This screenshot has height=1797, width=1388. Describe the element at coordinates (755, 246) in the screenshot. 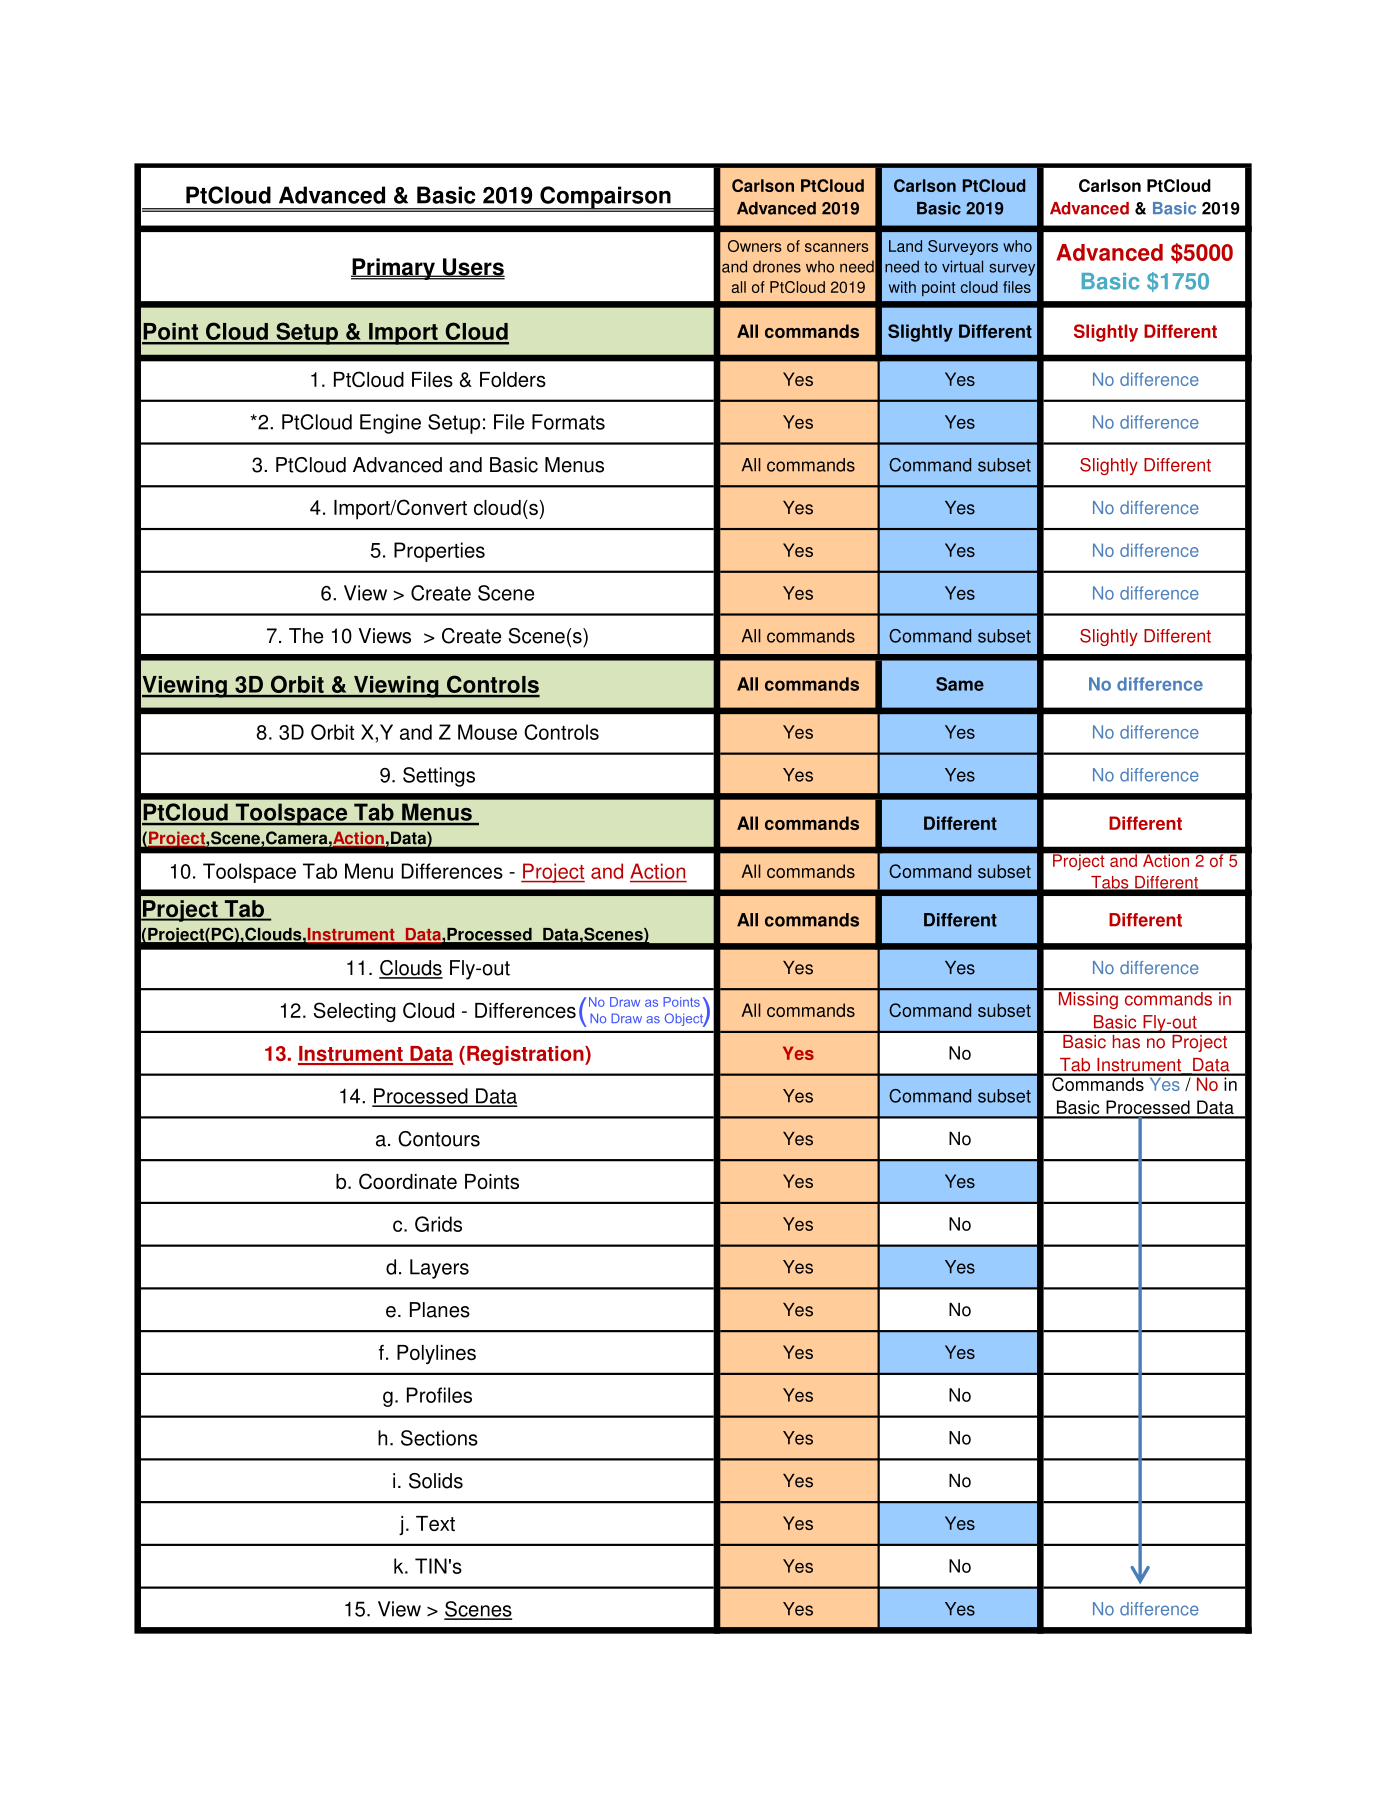

I see `Owners` at that location.
